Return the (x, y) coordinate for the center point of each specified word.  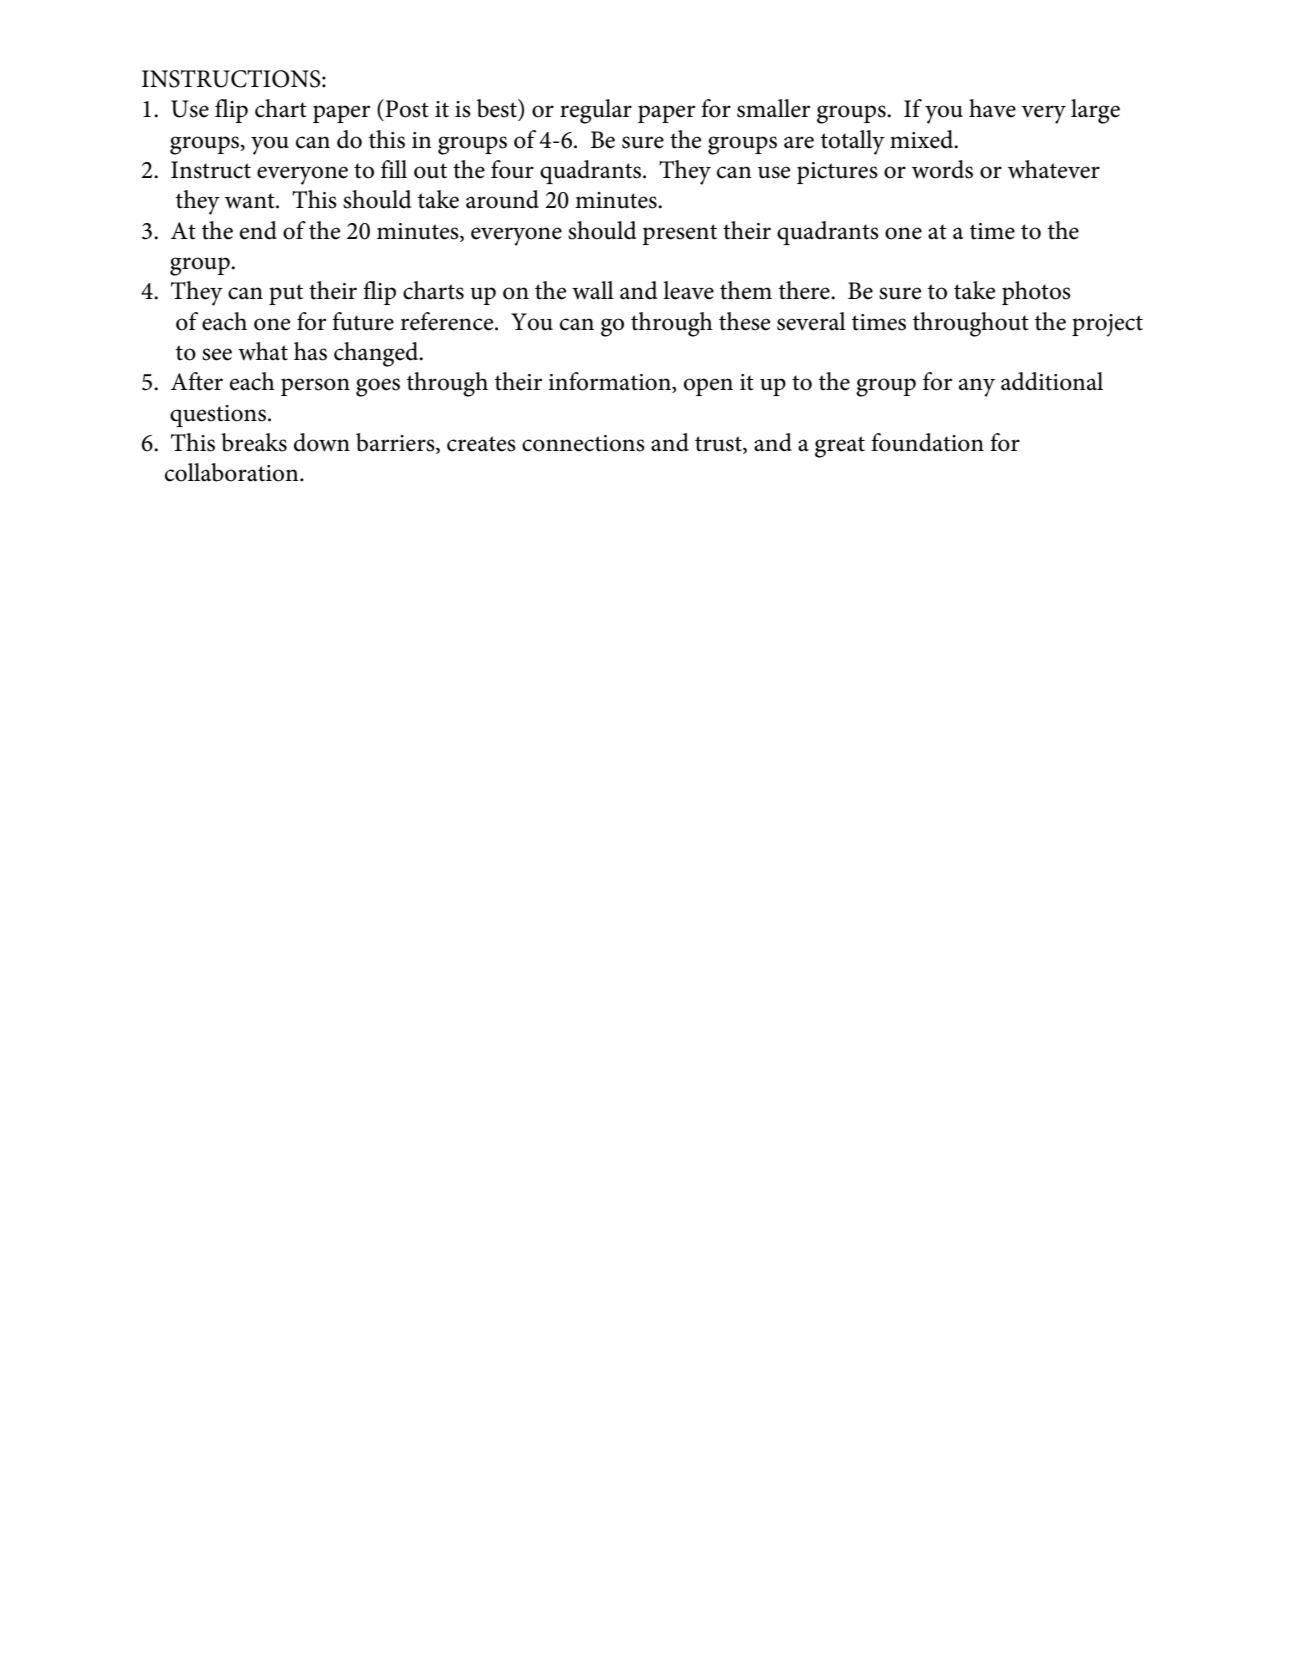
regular (596, 111)
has (310, 351)
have (992, 108)
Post (406, 108)
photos (1036, 293)
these (745, 321)
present (679, 234)
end (258, 230)
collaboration (233, 472)
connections (583, 443)
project (1107, 325)
